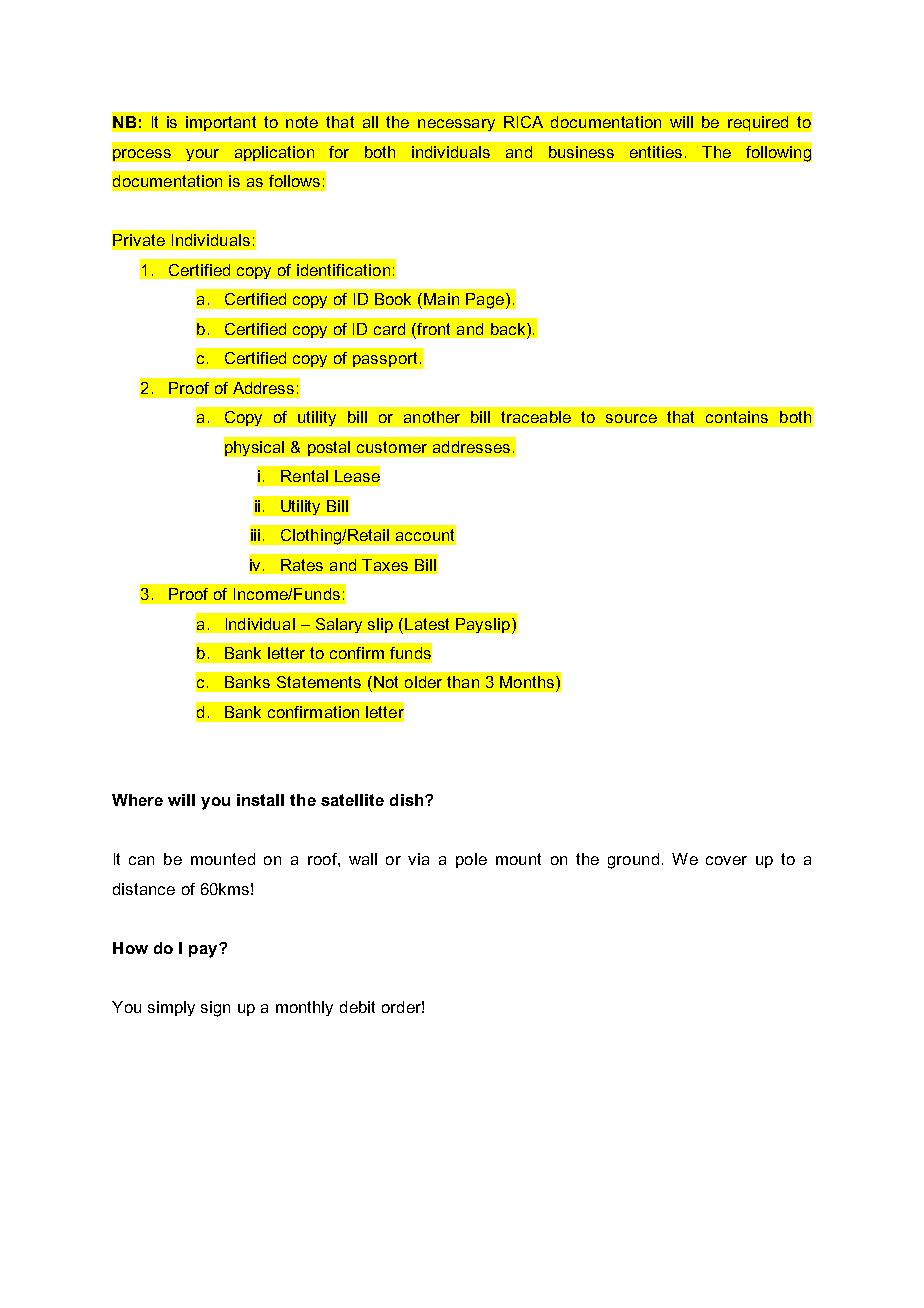 The image size is (924, 1308). Describe the element at coordinates (633, 861) in the screenshot. I see `ground` at that location.
